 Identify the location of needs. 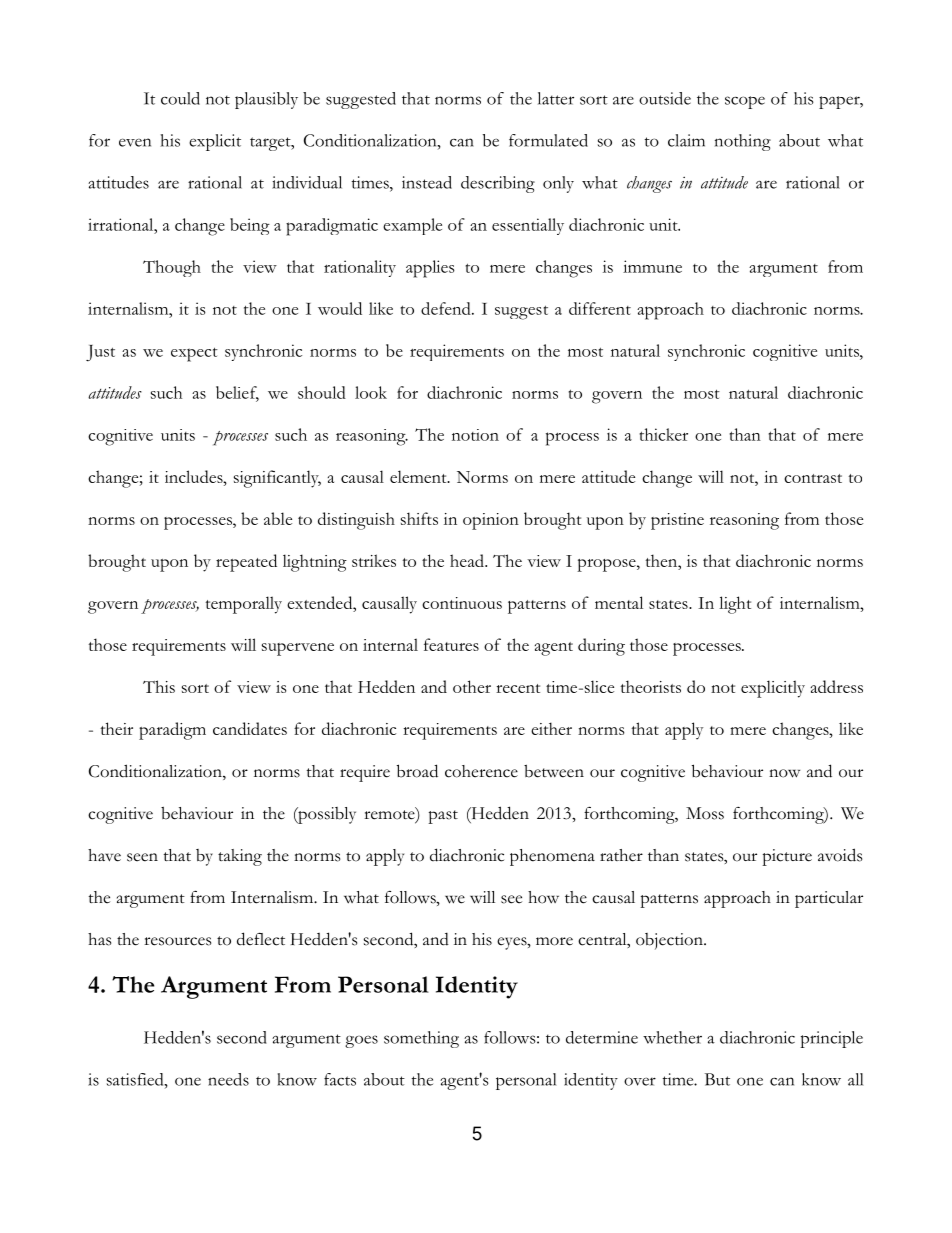
(228, 1079).
